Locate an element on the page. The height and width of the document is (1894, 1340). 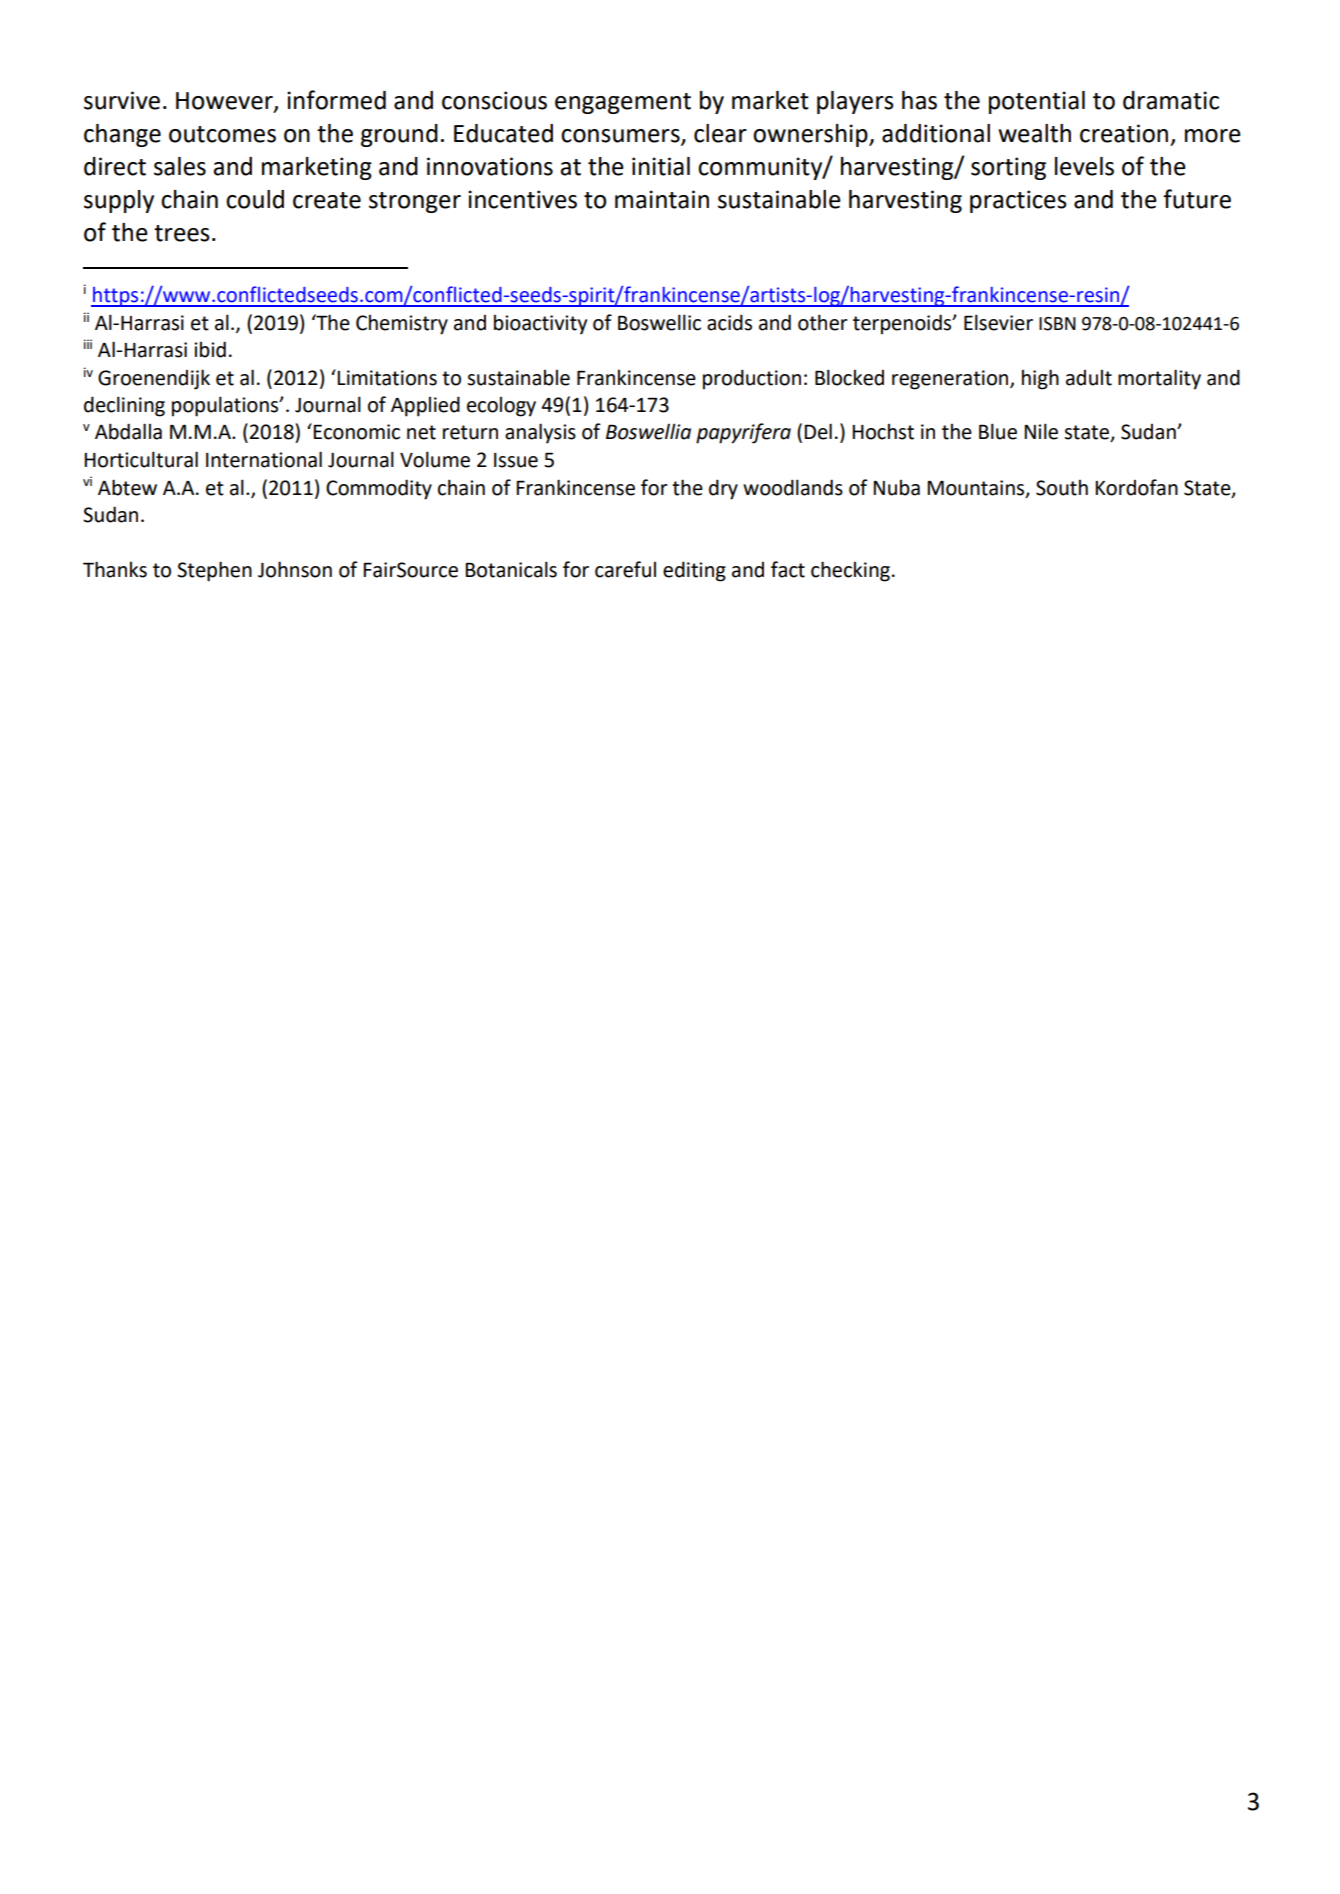
potential is located at coordinates (1037, 102).
